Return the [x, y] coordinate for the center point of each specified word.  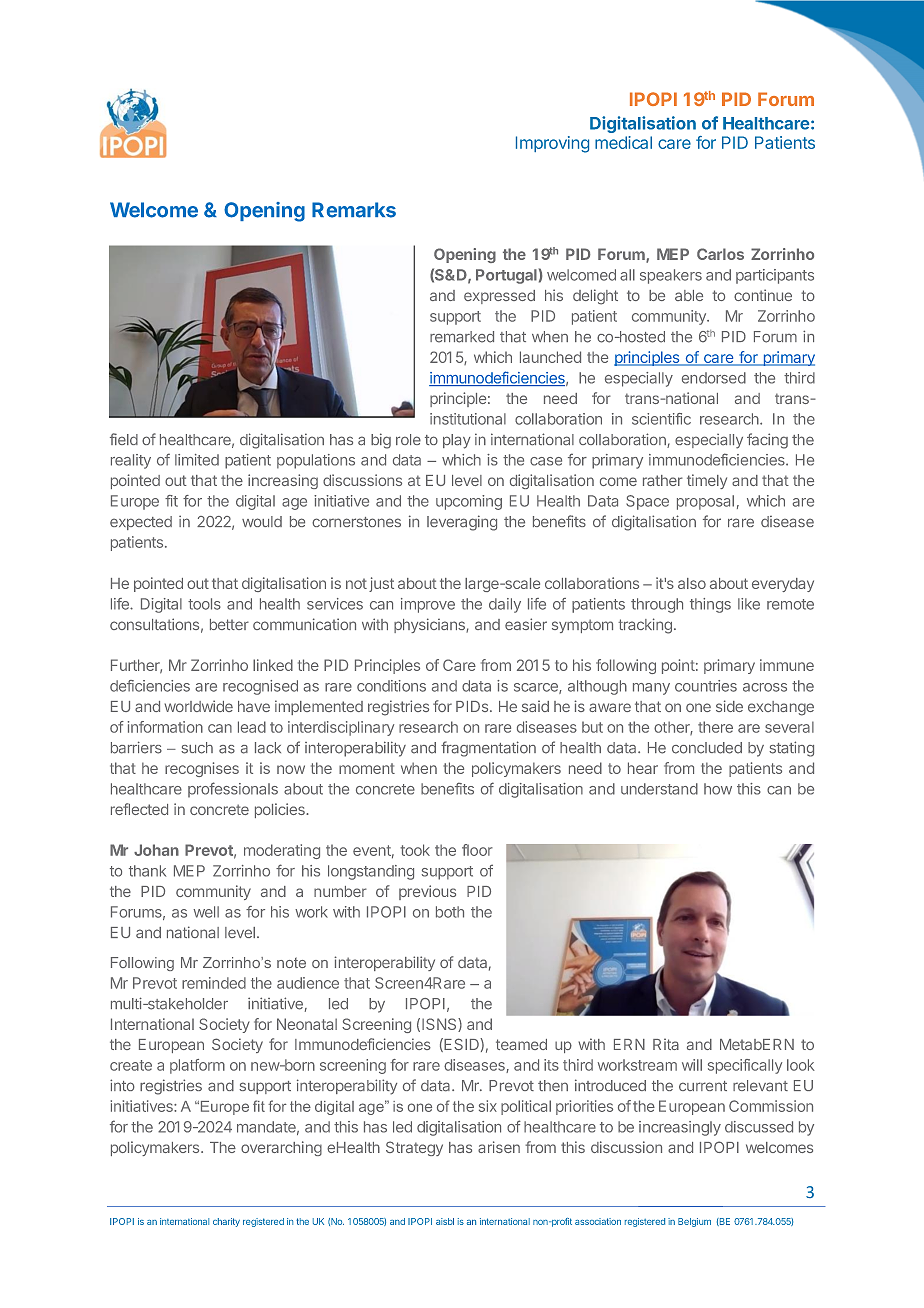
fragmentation [488, 749]
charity [226, 1222]
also [692, 583]
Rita [666, 1044]
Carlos [720, 254]
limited [197, 460]
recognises [202, 769]
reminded [214, 983]
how [718, 789]
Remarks [354, 210]
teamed [521, 1044]
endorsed [714, 378]
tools [204, 604]
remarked [462, 337]
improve [428, 605]
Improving [552, 144]
